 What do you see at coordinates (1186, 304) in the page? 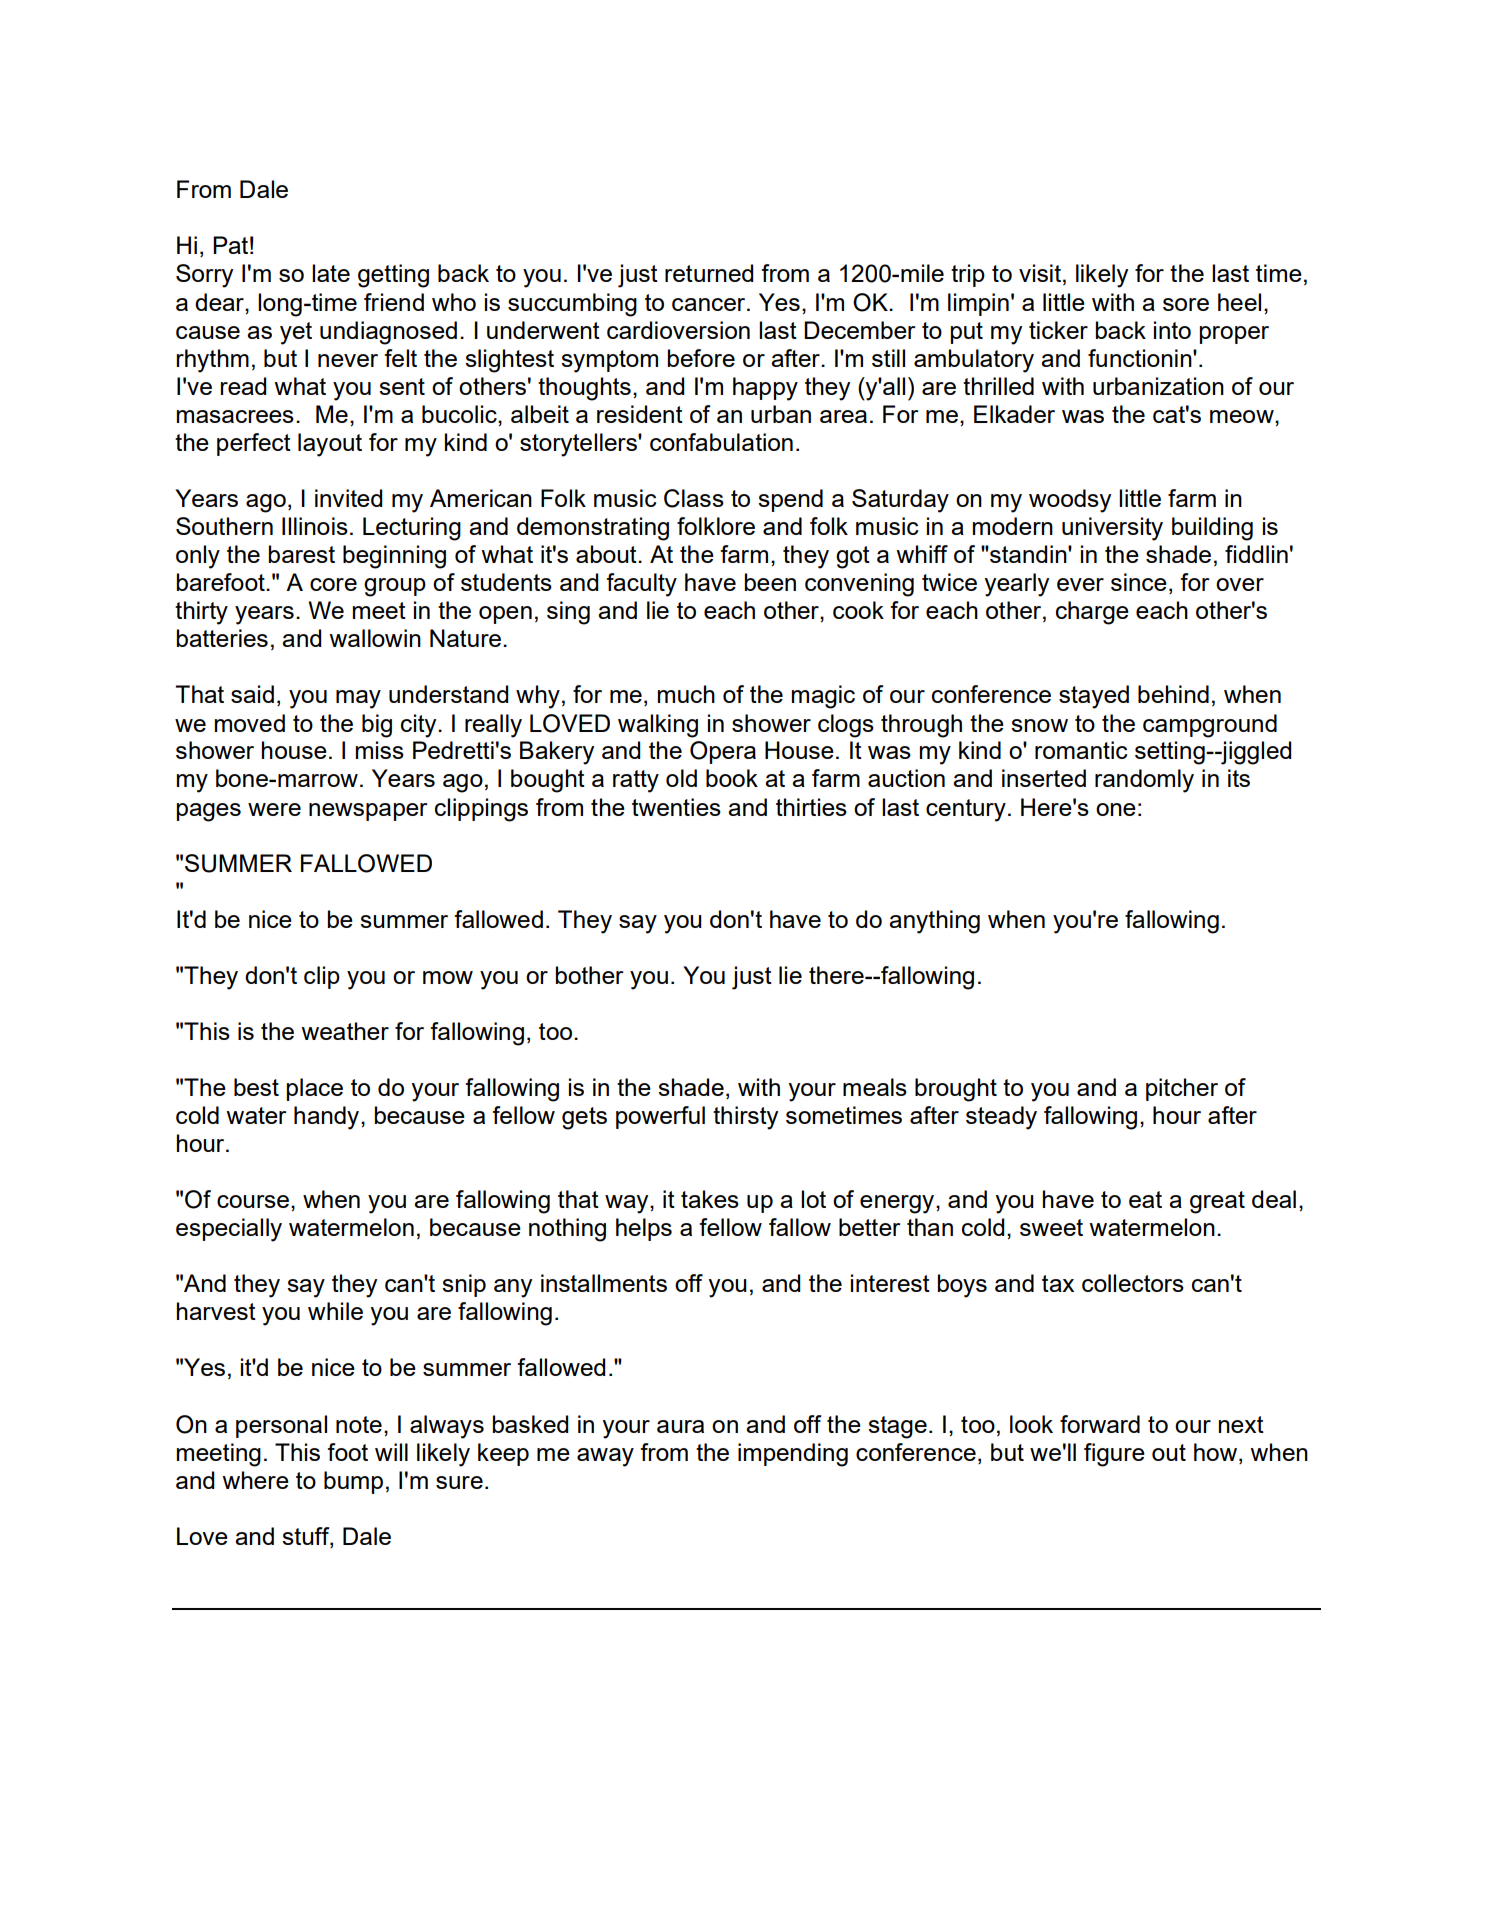
I see `sore` at bounding box center [1186, 304].
